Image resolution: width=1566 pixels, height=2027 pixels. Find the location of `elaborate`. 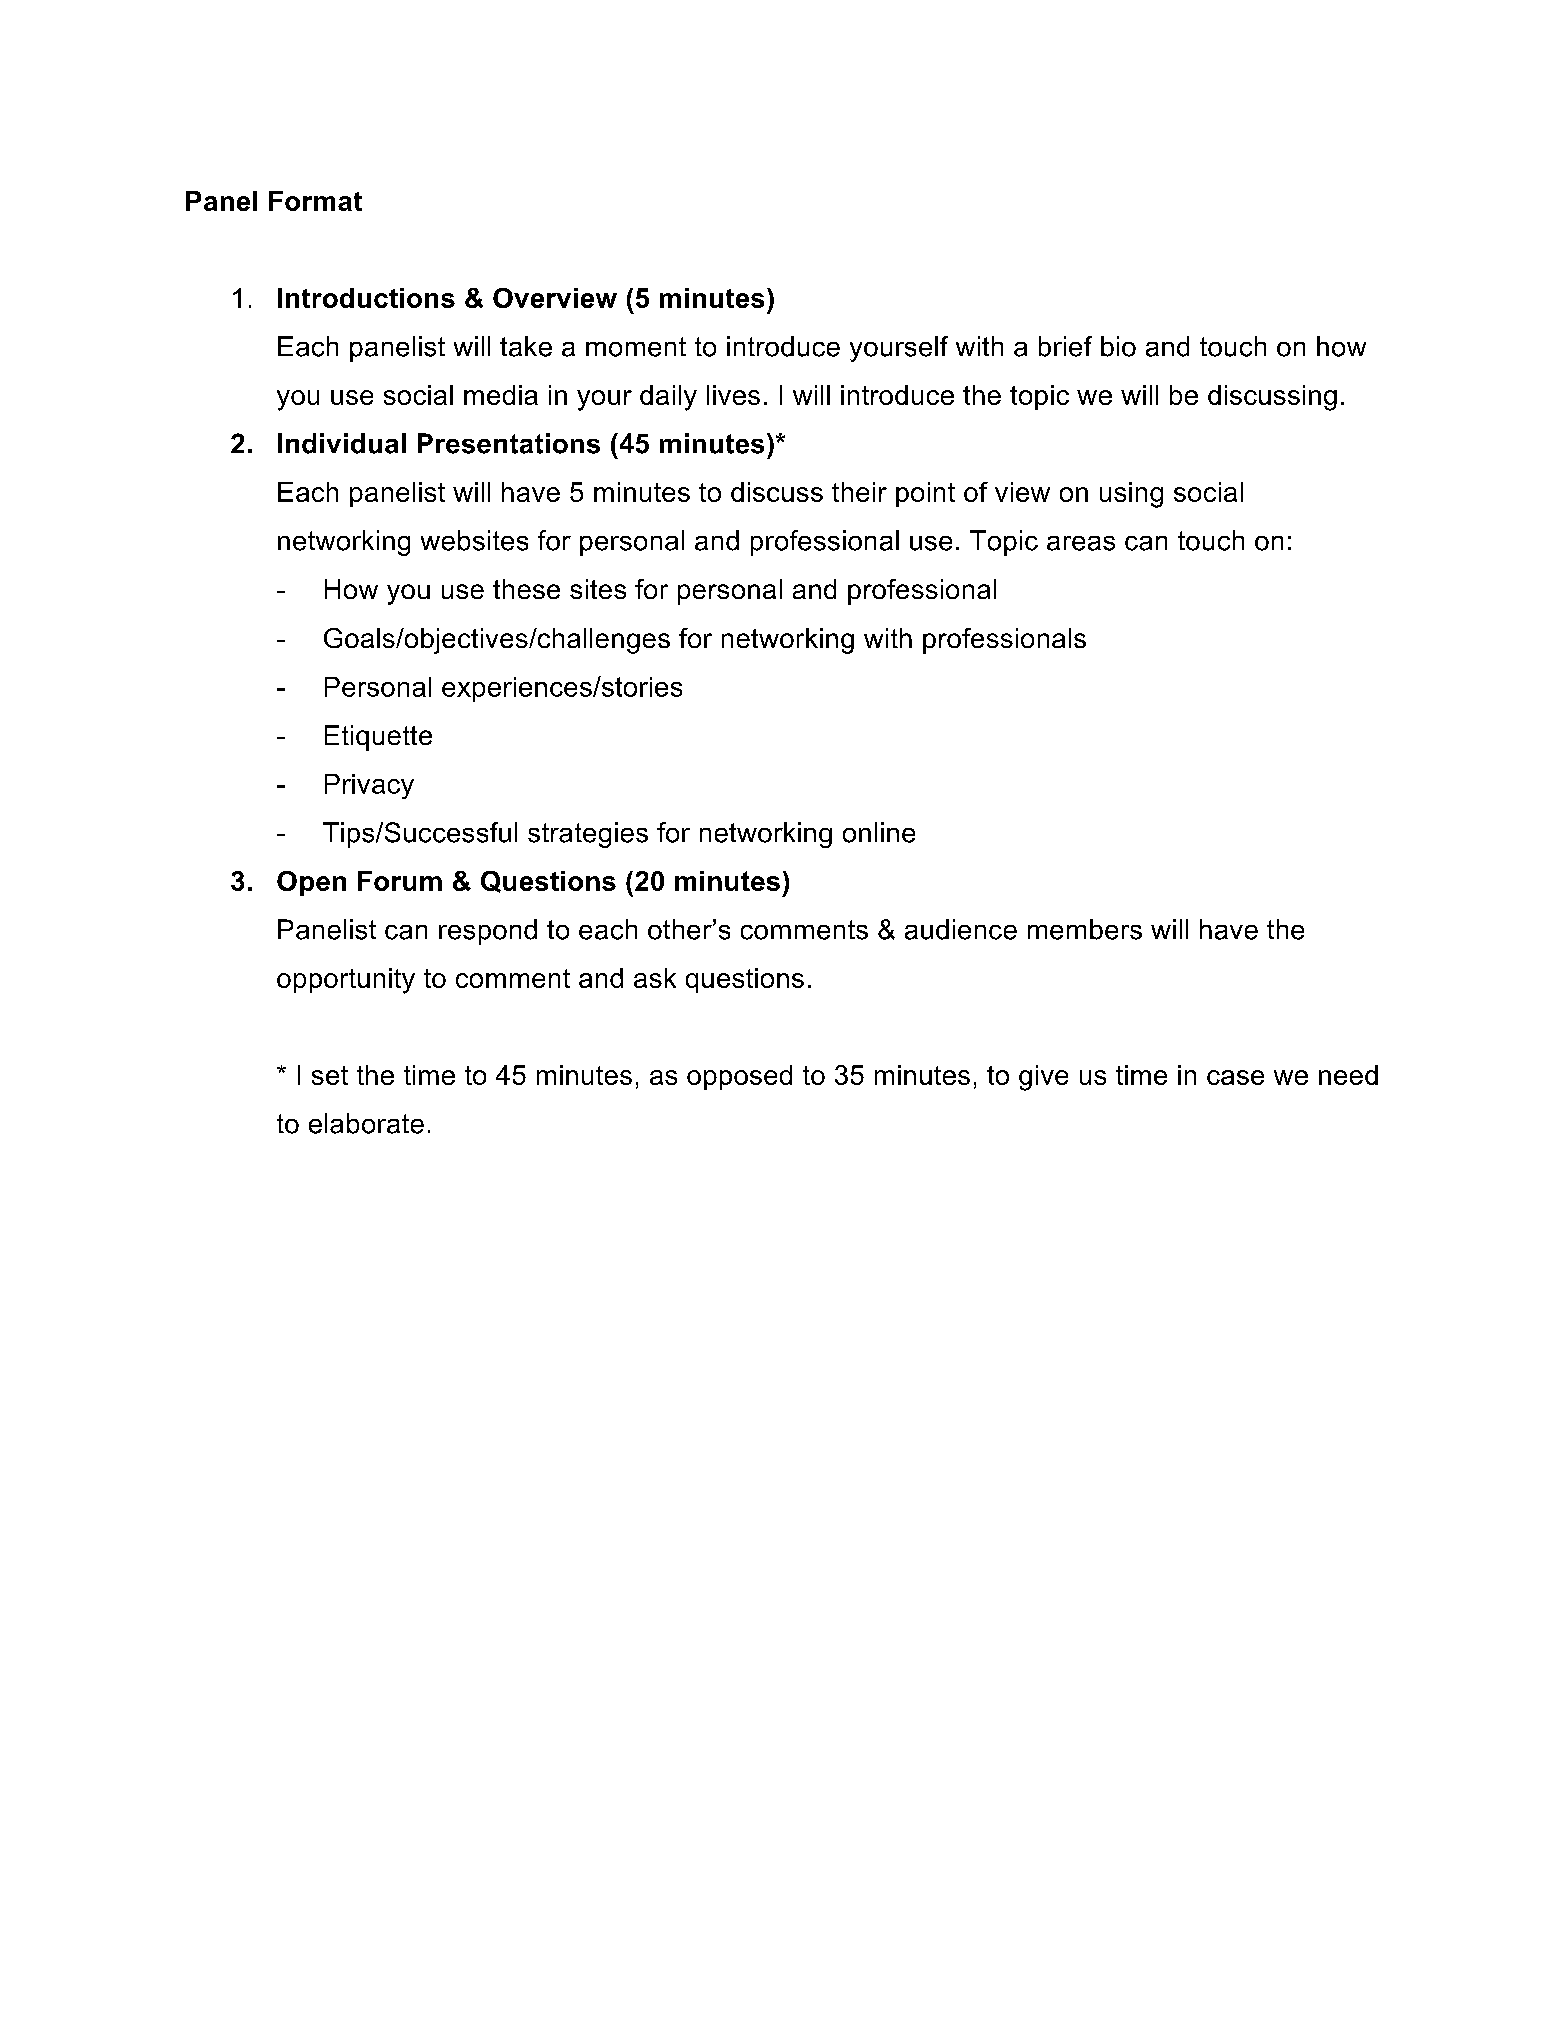

elaborate is located at coordinates (366, 1123).
